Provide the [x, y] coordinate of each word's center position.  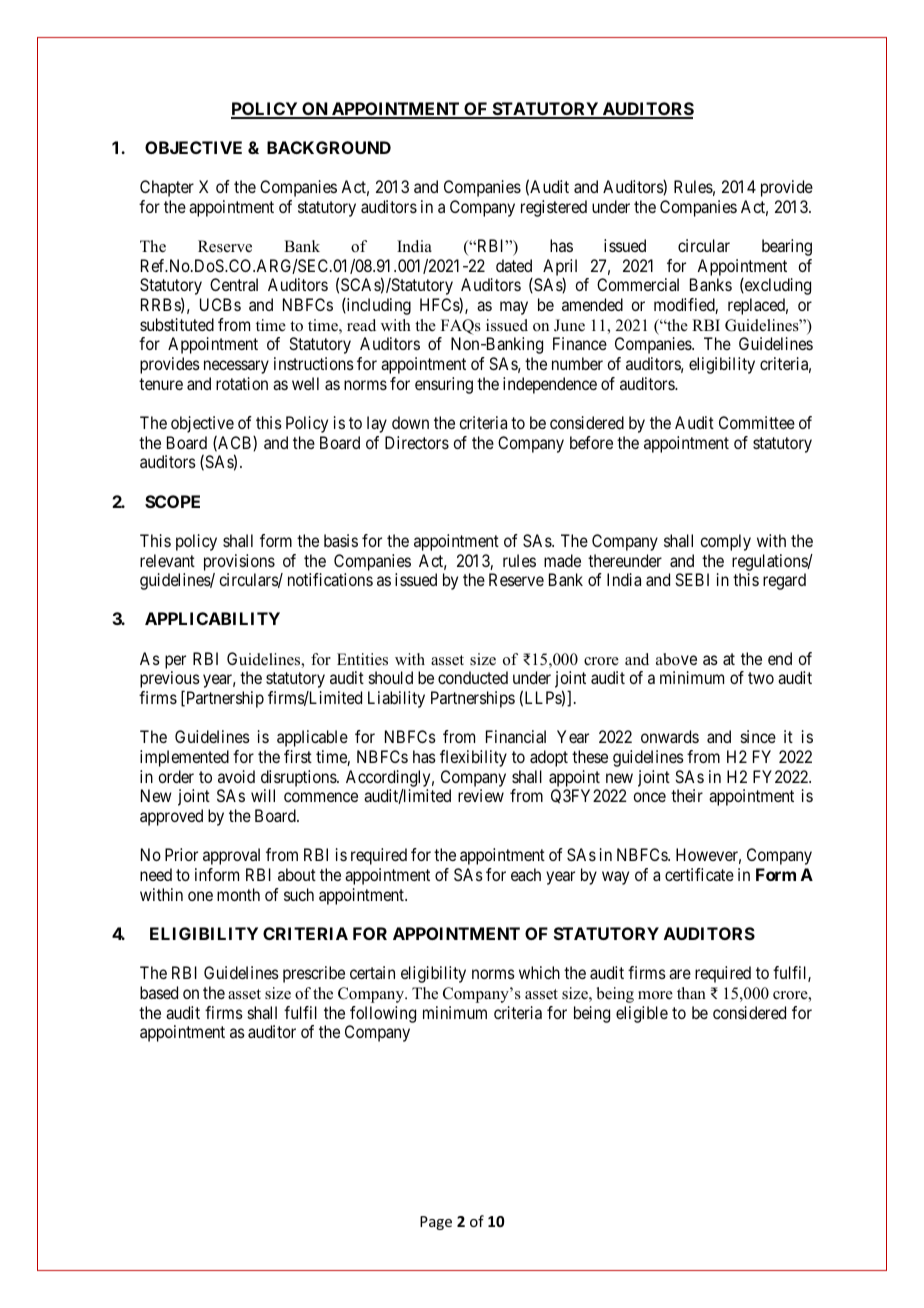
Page [436, 1223]
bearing [787, 247]
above [676, 659]
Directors [417, 442]
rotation [242, 383]
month [238, 894]
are [680, 974]
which [539, 972]
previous [170, 681]
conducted [473, 677]
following [383, 1014]
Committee [757, 422]
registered [554, 208]
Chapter [167, 188]
